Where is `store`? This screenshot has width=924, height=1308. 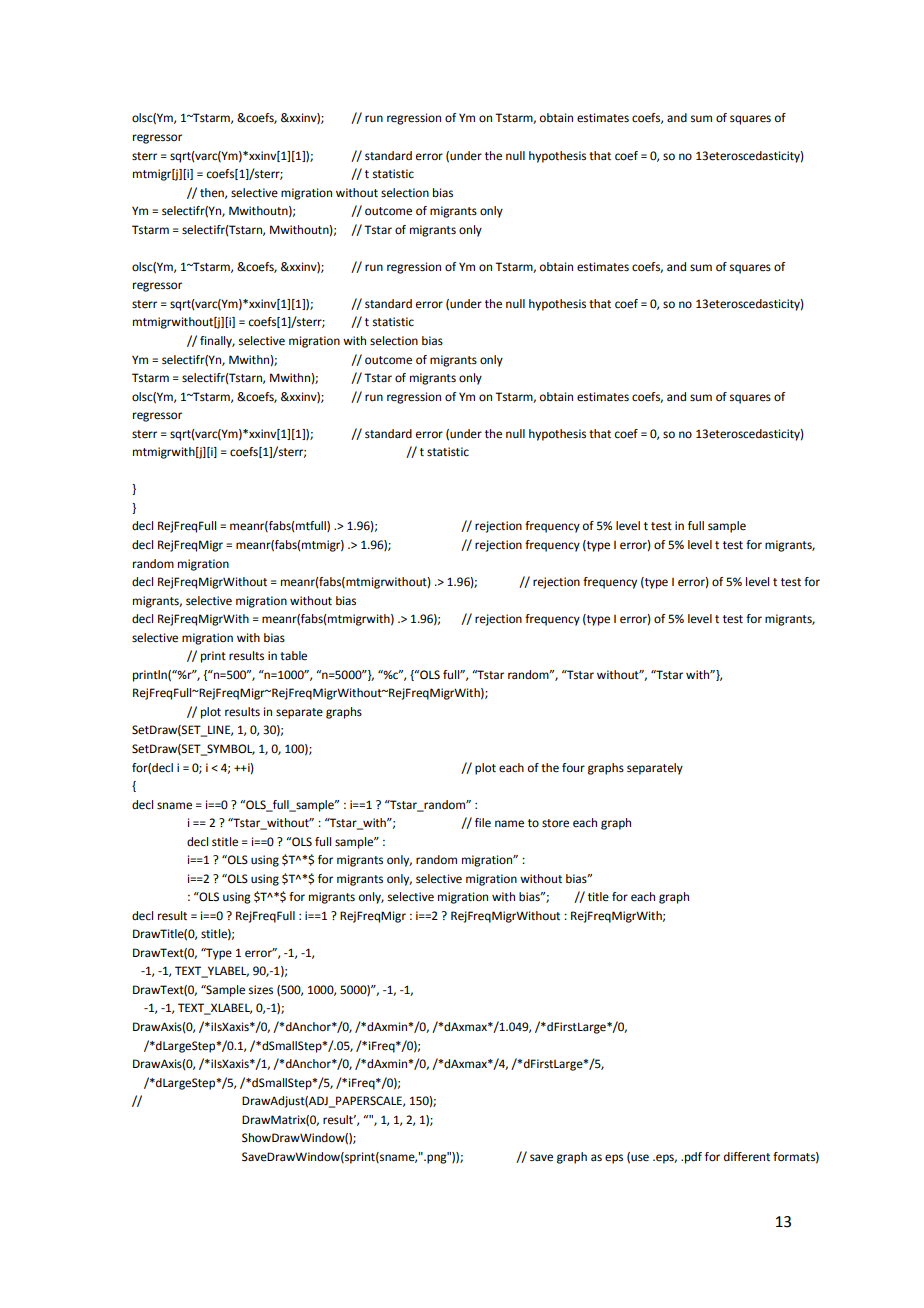 store is located at coordinates (555, 823).
